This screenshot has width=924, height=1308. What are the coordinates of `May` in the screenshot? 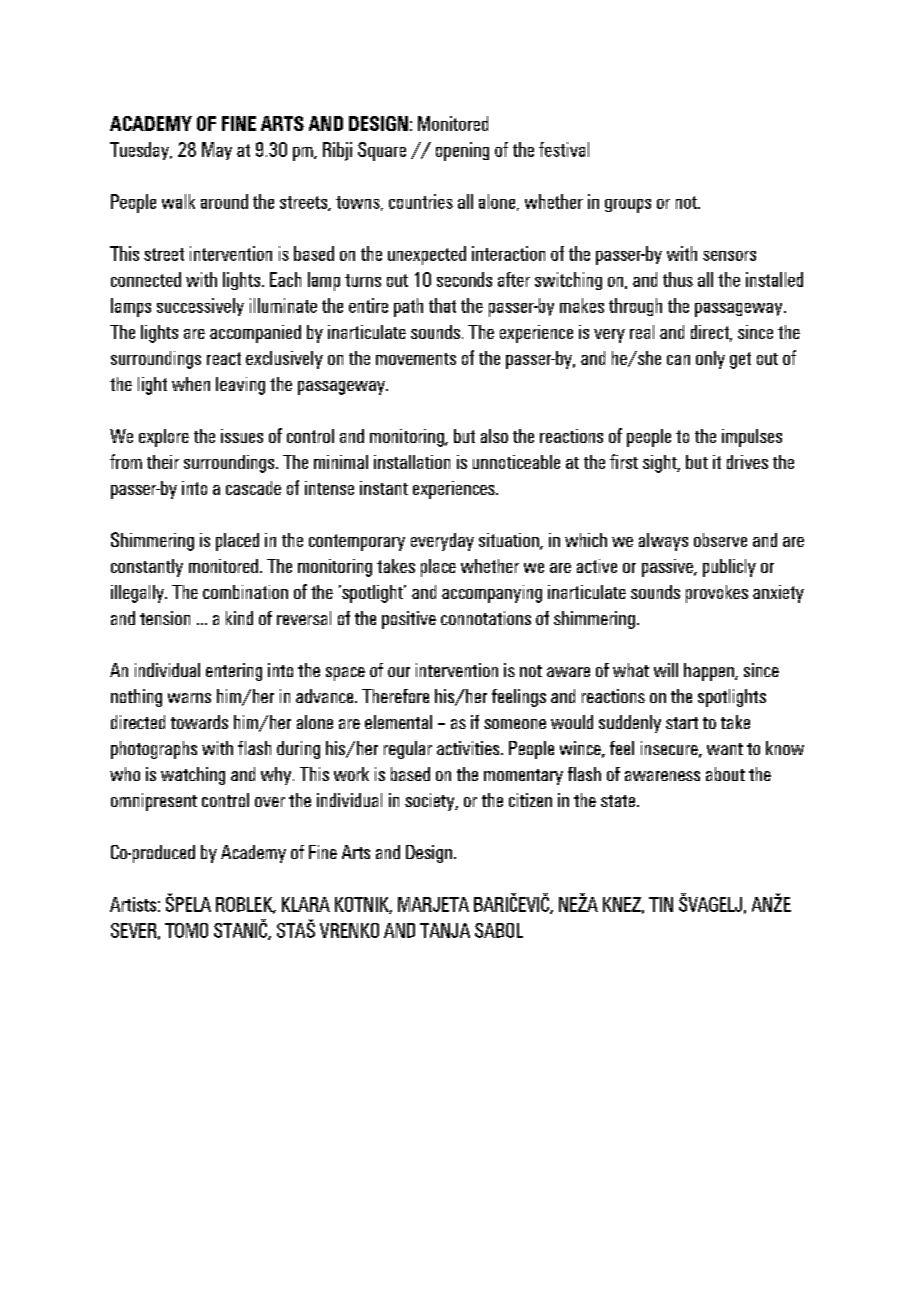 It's located at (217, 151).
